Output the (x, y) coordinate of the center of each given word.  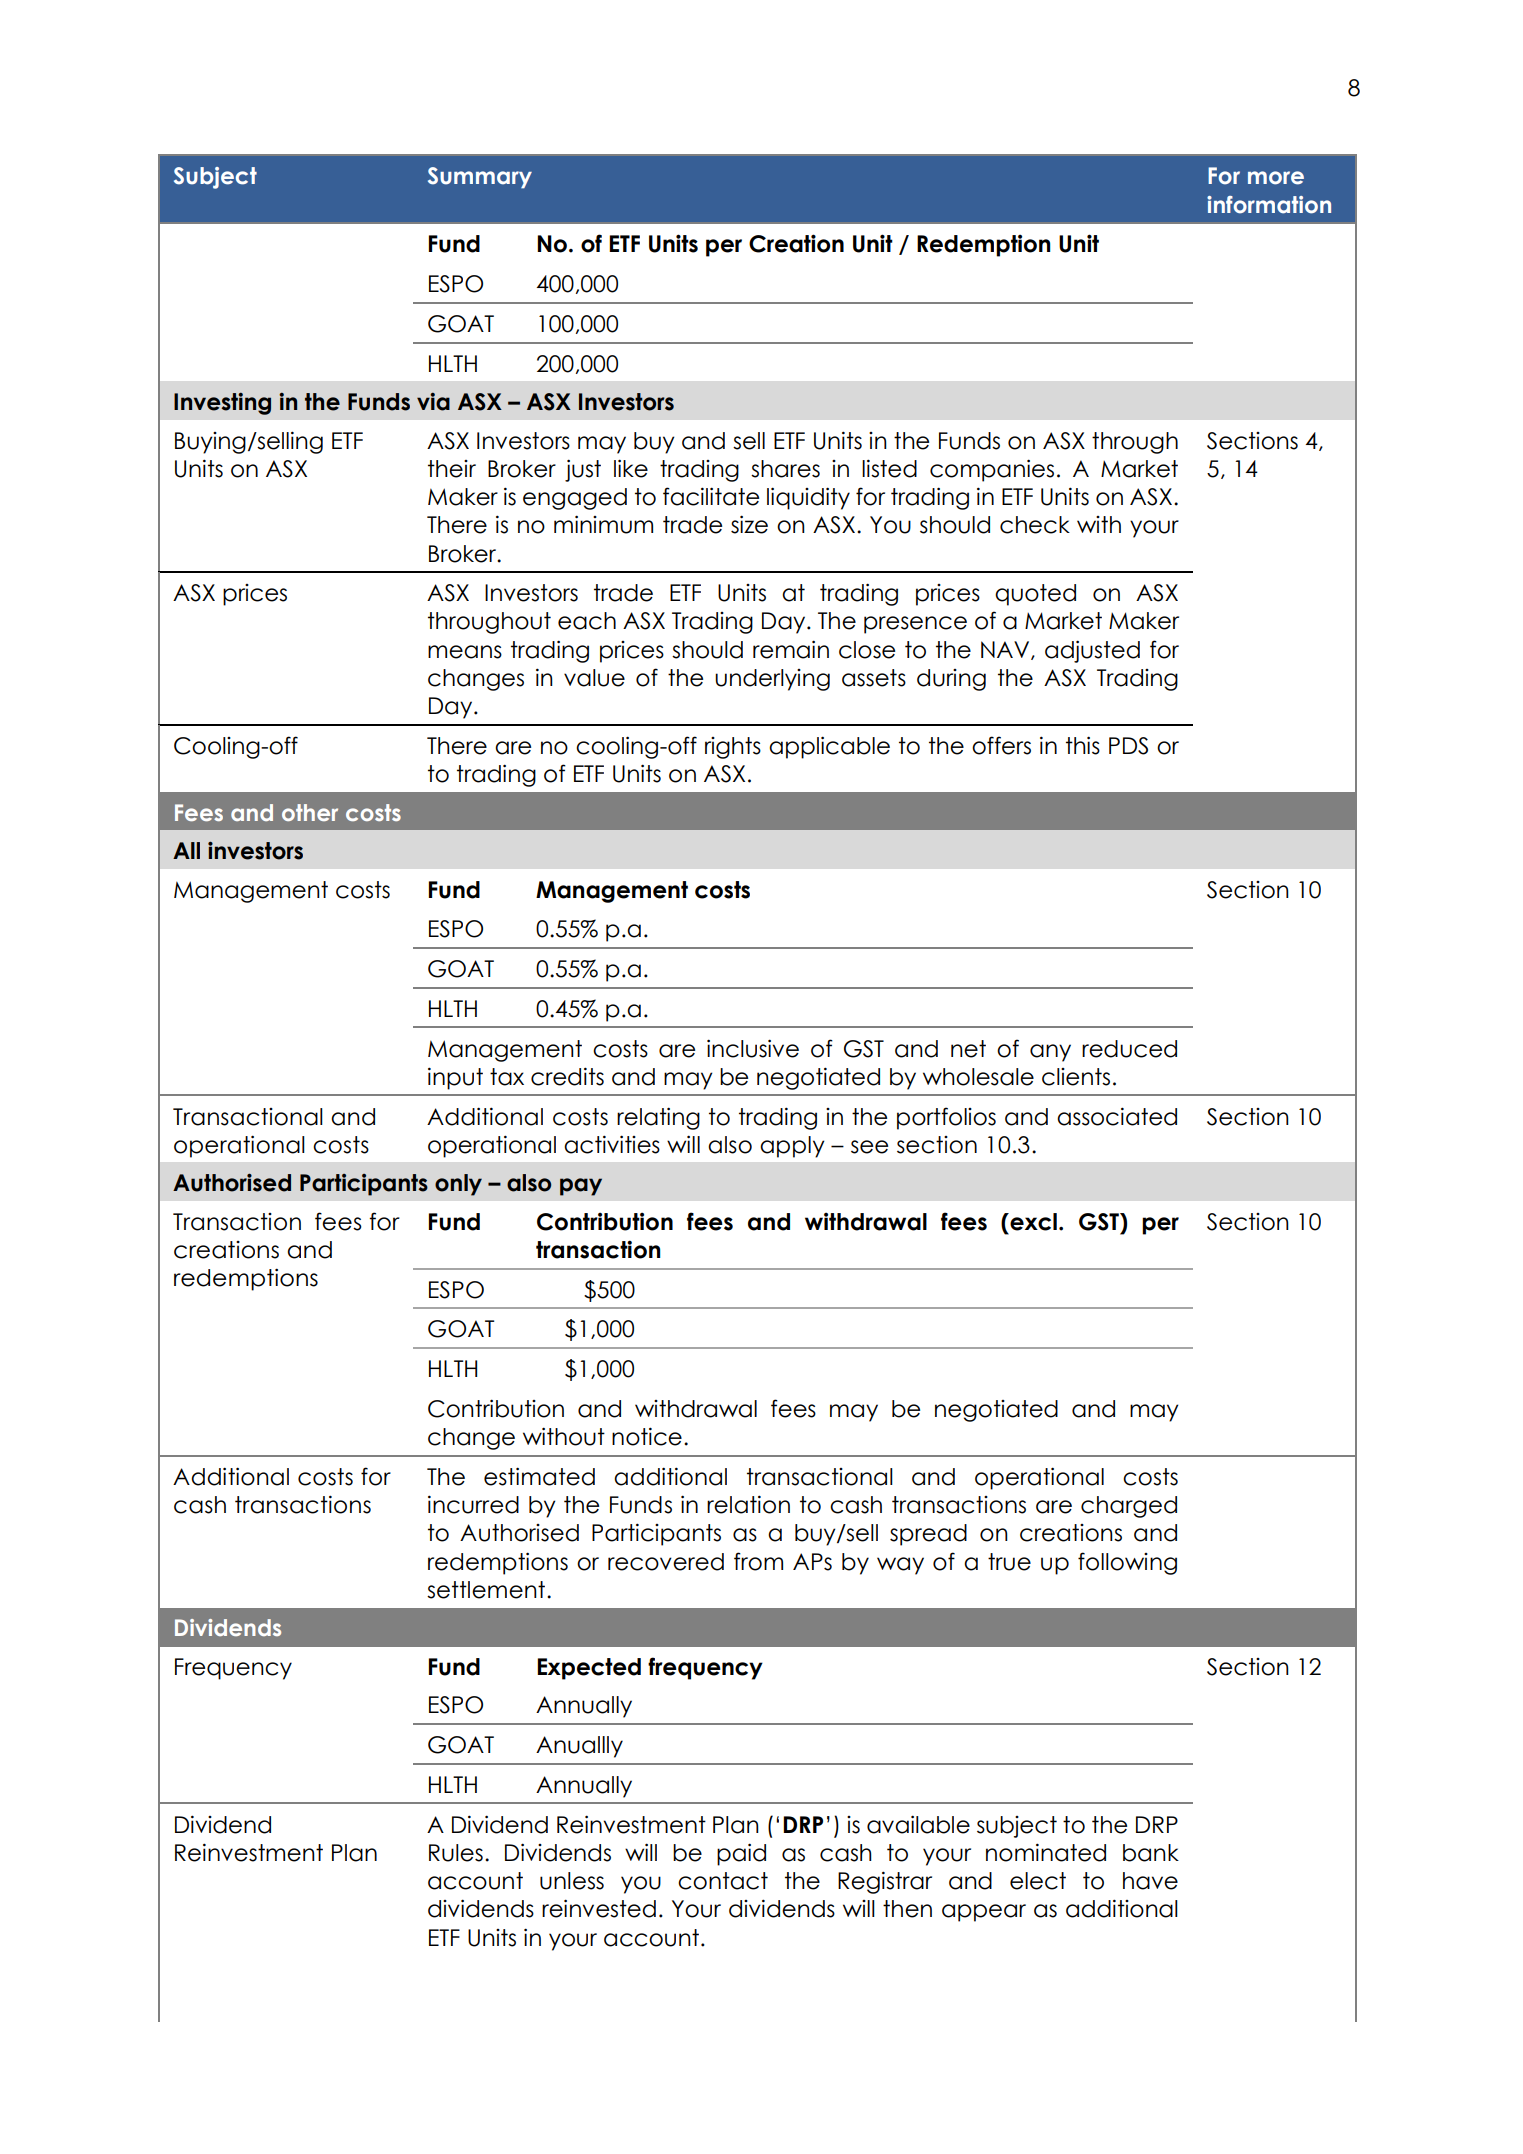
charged (1129, 1507)
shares (785, 469)
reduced (1129, 1049)
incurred (473, 1504)
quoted (1035, 595)
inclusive (753, 1048)
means (465, 652)
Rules (456, 1853)
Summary (480, 178)
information (1269, 205)
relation (748, 1504)
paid (741, 1854)
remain (791, 649)
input (455, 1078)
